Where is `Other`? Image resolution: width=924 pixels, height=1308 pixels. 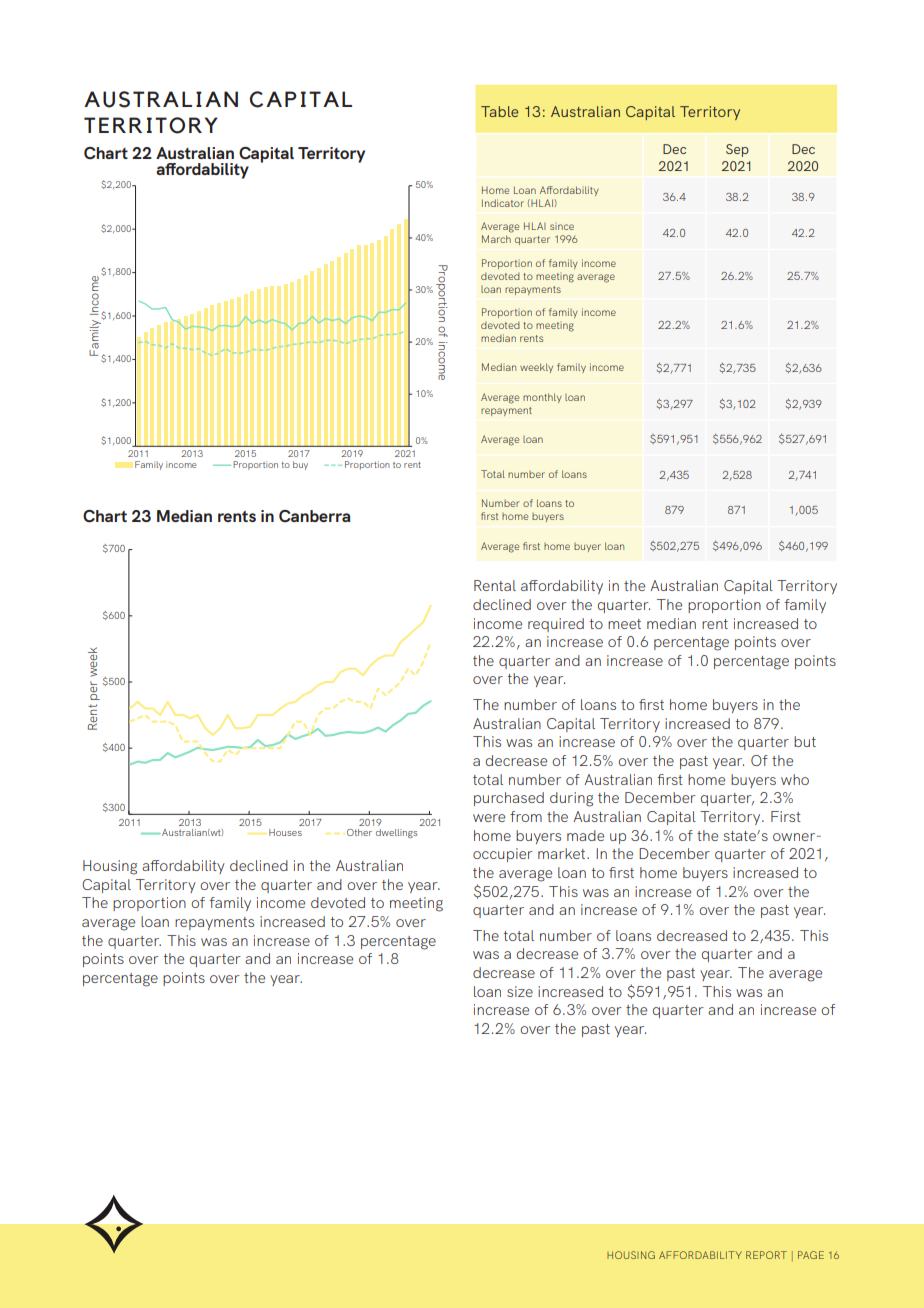 Other is located at coordinates (359, 832).
